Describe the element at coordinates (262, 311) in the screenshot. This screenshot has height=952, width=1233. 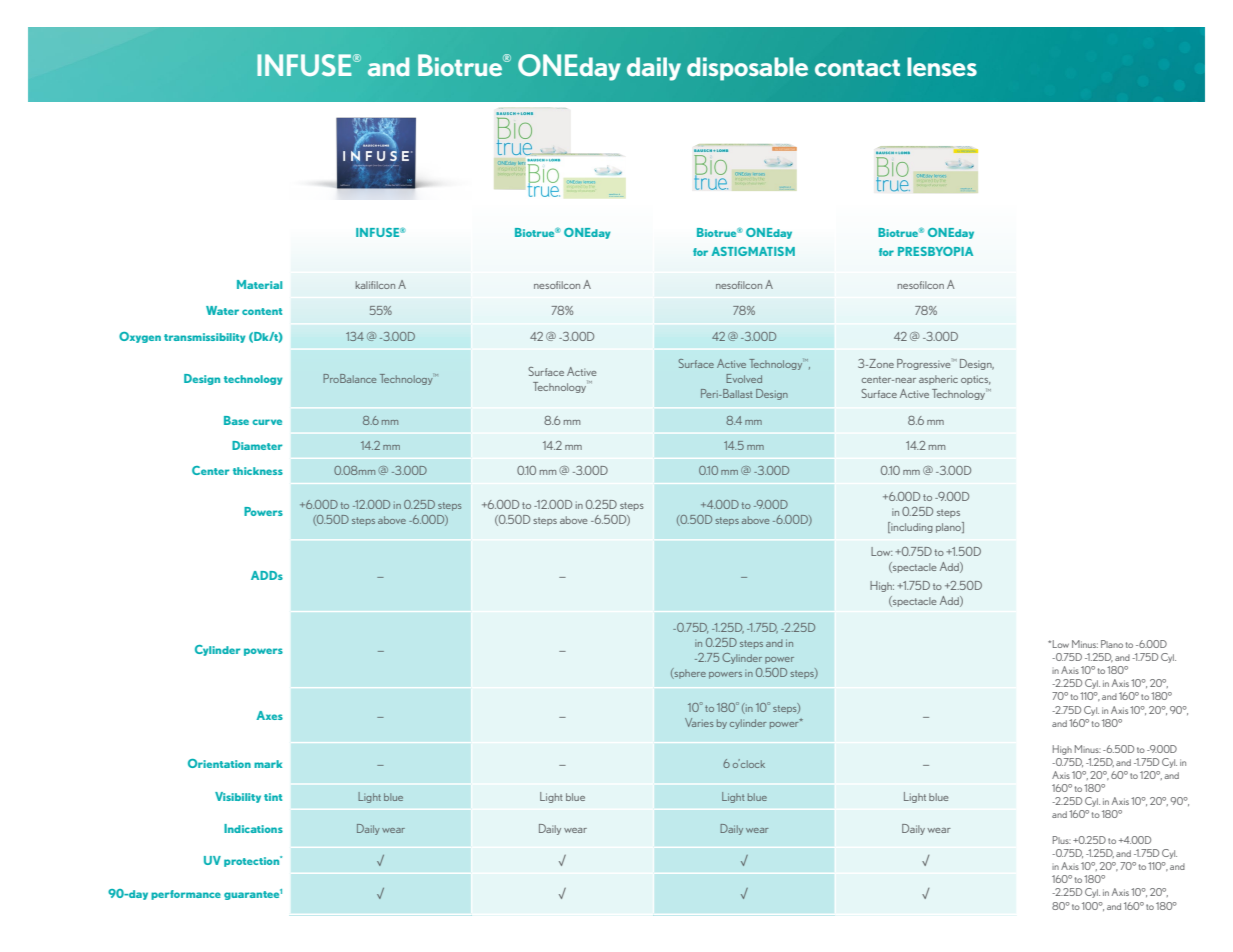
I see `content` at that location.
